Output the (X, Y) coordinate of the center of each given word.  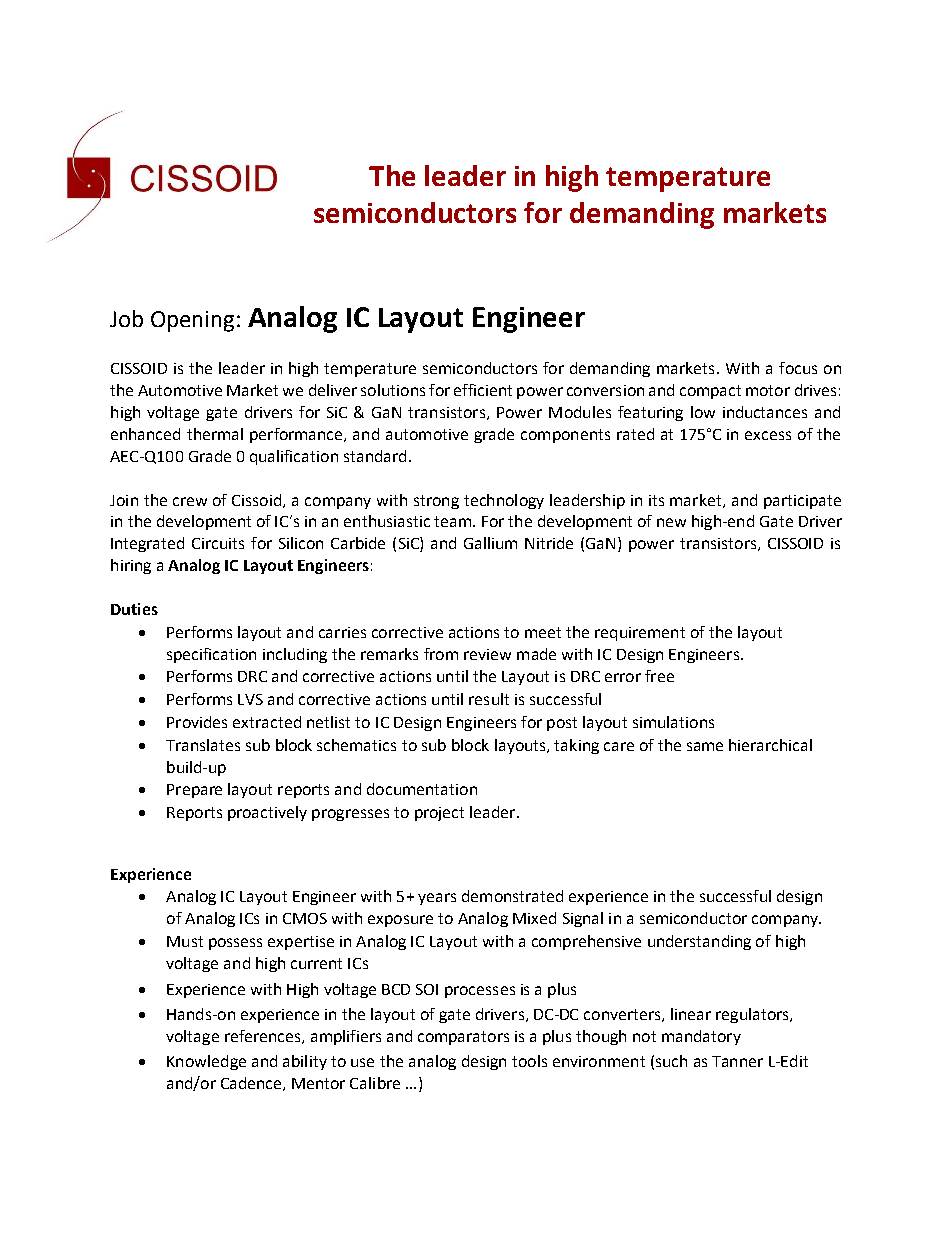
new (671, 522)
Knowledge (206, 1062)
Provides (197, 722)
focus (798, 368)
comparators (463, 1038)
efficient (483, 390)
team (452, 521)
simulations (673, 722)
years (437, 899)
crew (190, 501)
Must (185, 941)
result (489, 699)
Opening (192, 321)
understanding (699, 942)
